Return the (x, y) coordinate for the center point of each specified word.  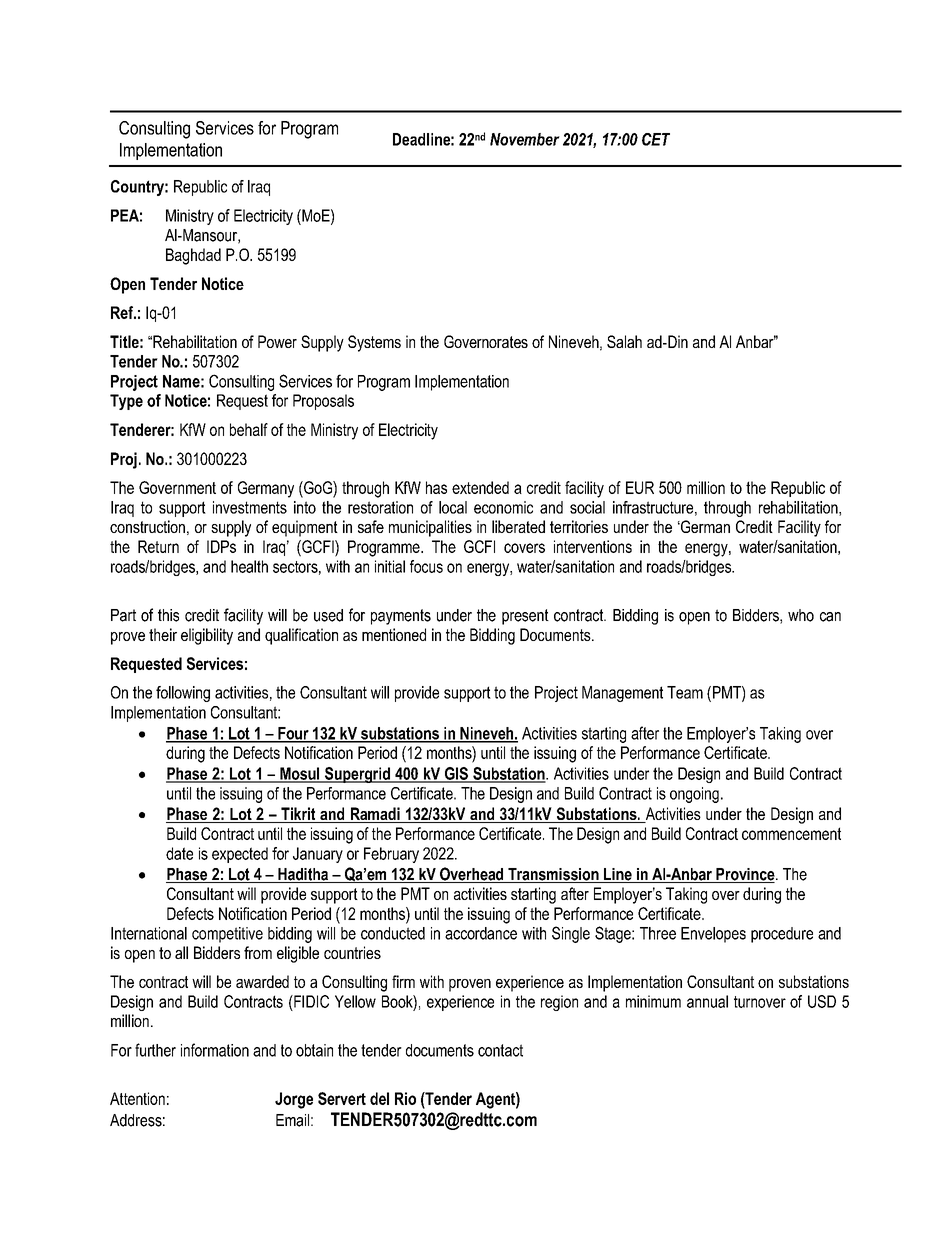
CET (656, 139)
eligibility (207, 636)
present (525, 617)
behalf (249, 429)
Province (745, 875)
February (391, 855)
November (525, 139)
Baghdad (193, 256)
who (801, 615)
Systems (374, 343)
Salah (624, 341)
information (215, 1050)
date (179, 853)
